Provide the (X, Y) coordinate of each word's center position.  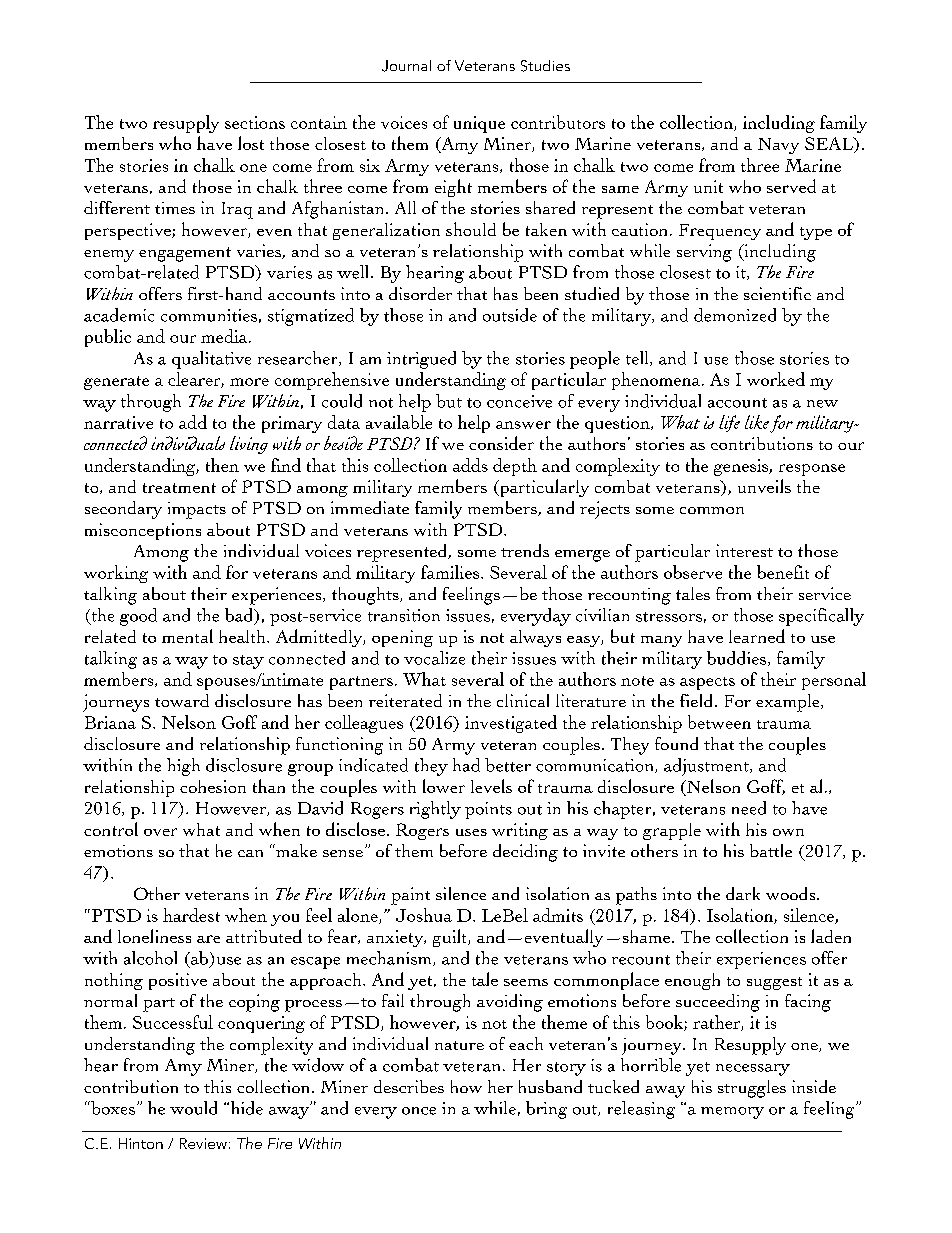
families (450, 572)
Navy (778, 146)
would (193, 1108)
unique (479, 124)
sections (255, 122)
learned (757, 636)
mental (187, 636)
